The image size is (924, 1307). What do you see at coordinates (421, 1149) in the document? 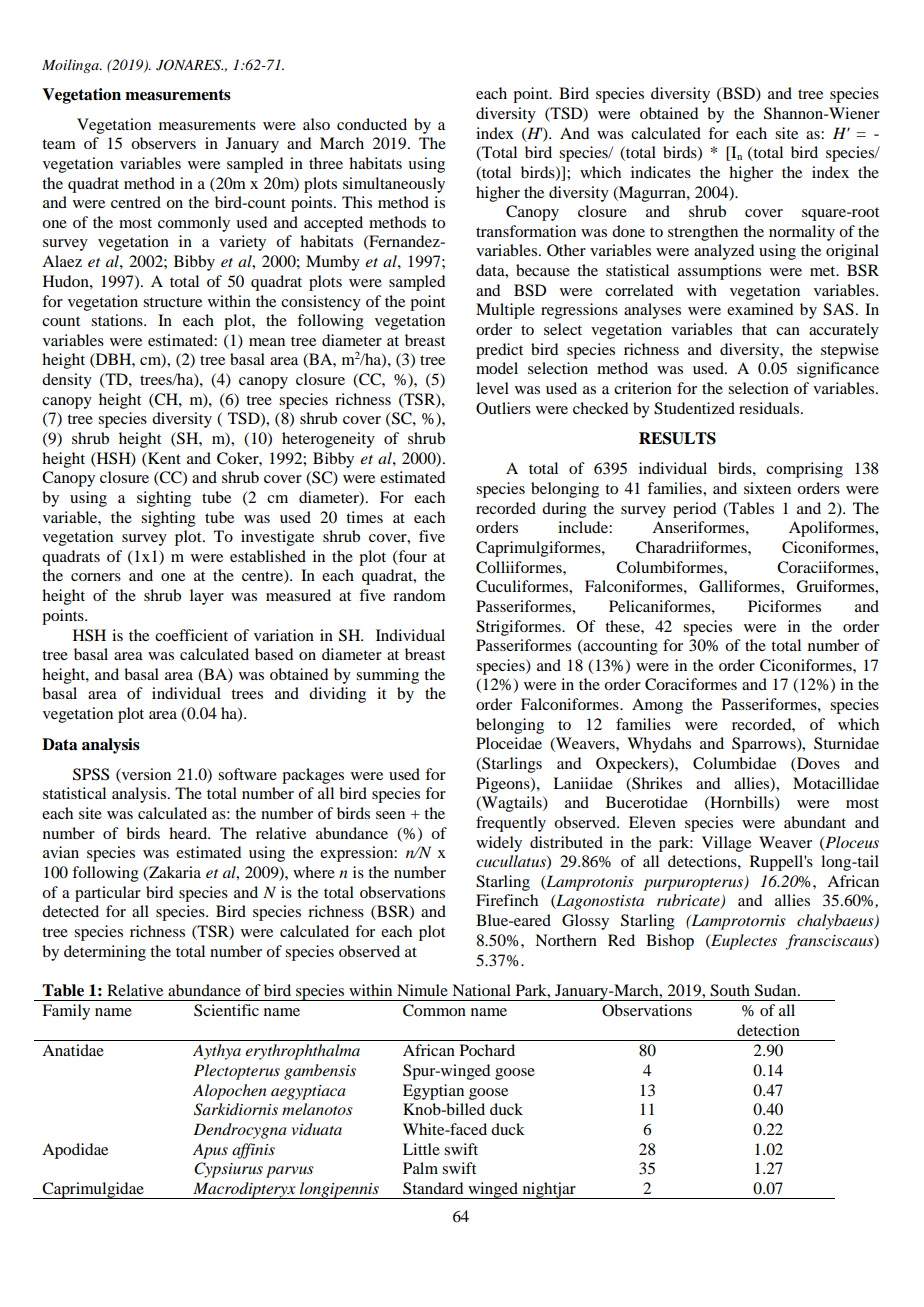
I see `Little` at bounding box center [421, 1149].
